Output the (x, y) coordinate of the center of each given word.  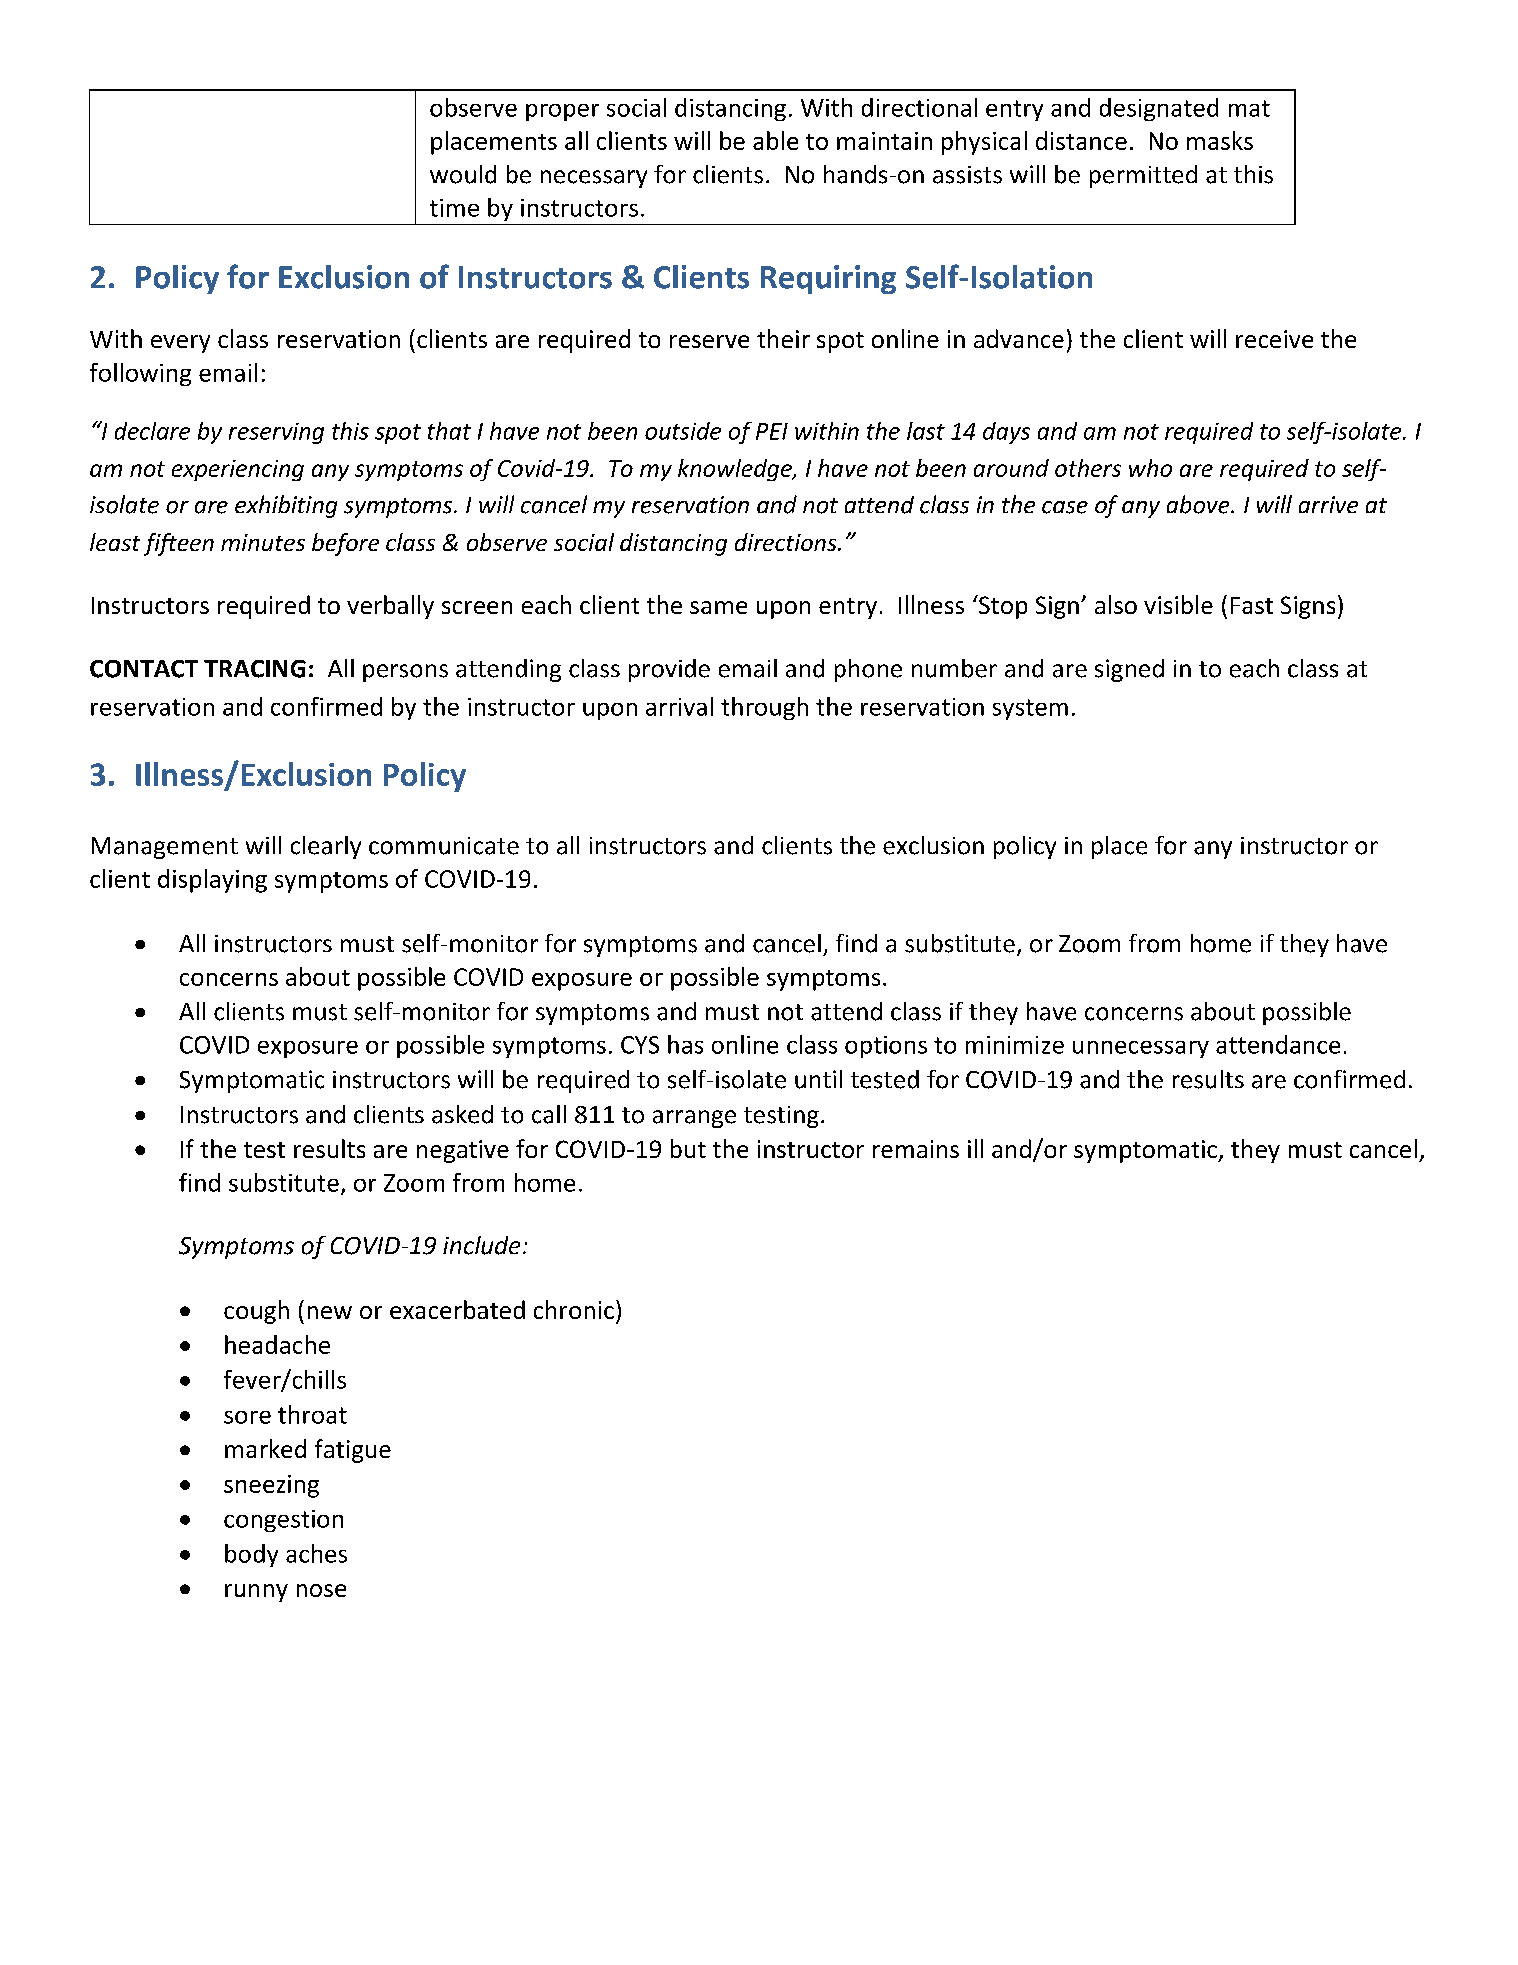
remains (916, 1149)
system (1030, 709)
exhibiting (286, 506)
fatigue (353, 1451)
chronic (574, 1309)
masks (1220, 140)
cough (256, 1312)
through (764, 708)
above (1199, 504)
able (775, 140)
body (251, 1555)
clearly (326, 847)
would (463, 174)
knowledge (736, 470)
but (688, 1148)
